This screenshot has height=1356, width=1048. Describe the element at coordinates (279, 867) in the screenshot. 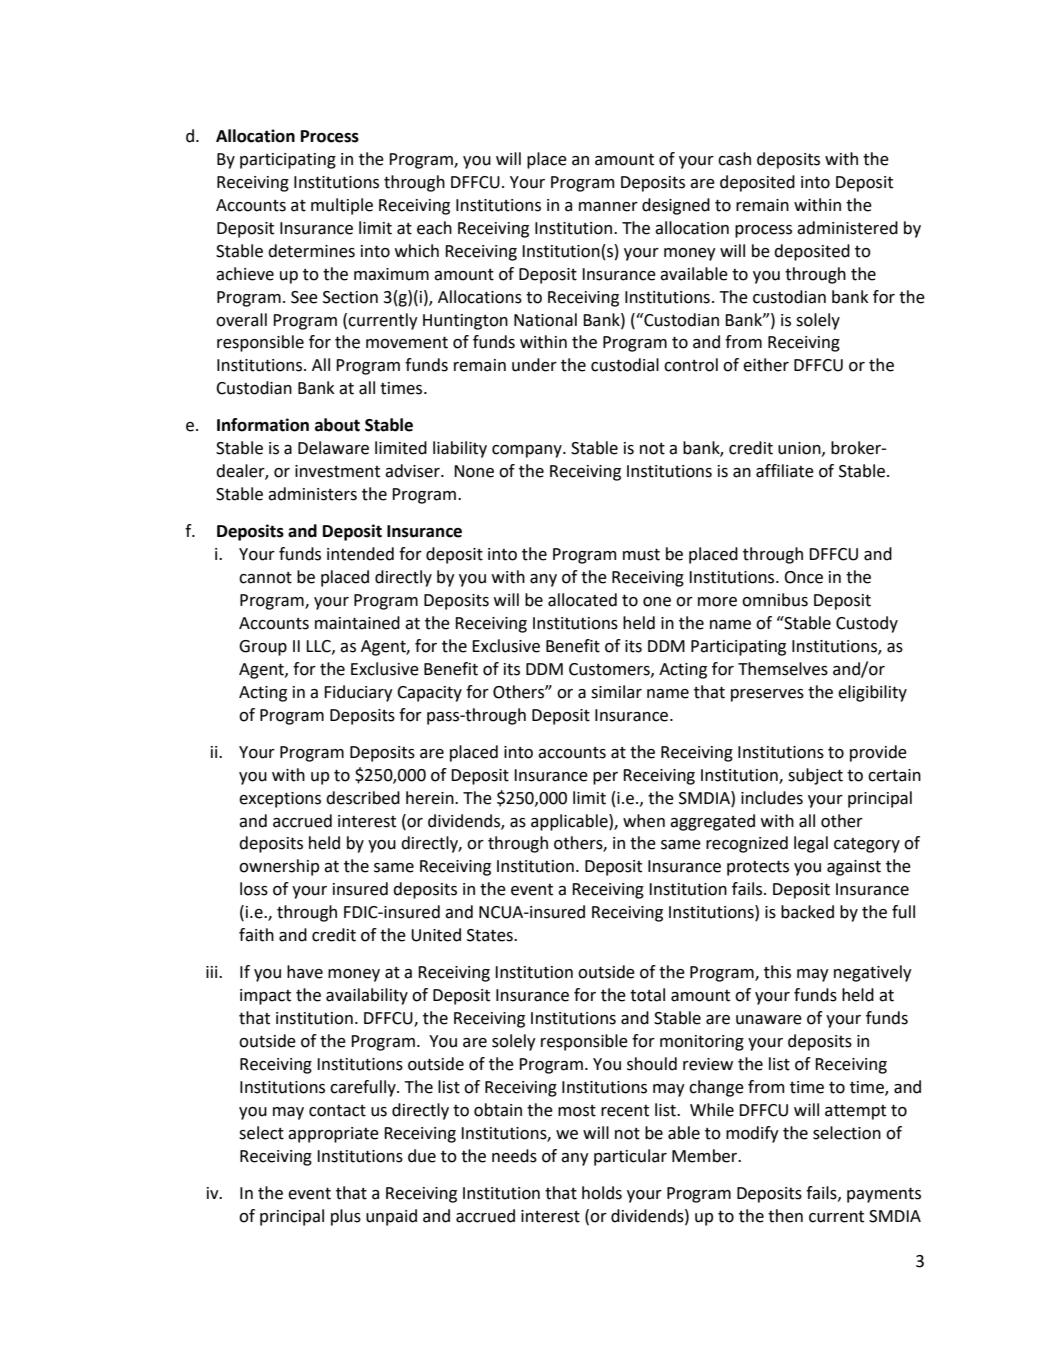

I see `ownership` at that location.
